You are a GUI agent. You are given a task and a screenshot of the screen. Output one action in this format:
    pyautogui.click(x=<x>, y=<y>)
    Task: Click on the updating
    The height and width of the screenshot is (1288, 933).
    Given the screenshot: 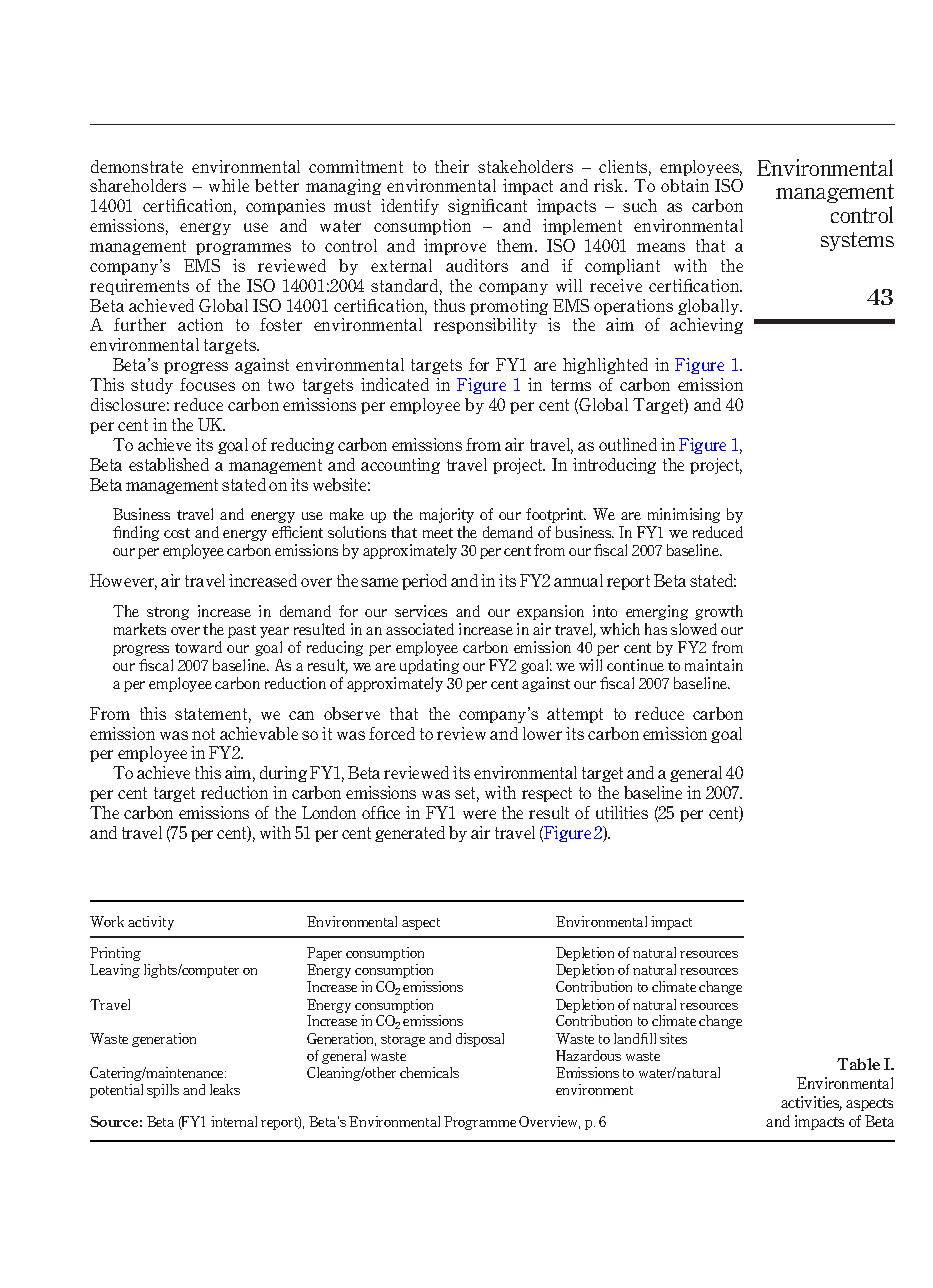 What is the action you would take?
    pyautogui.click(x=429, y=666)
